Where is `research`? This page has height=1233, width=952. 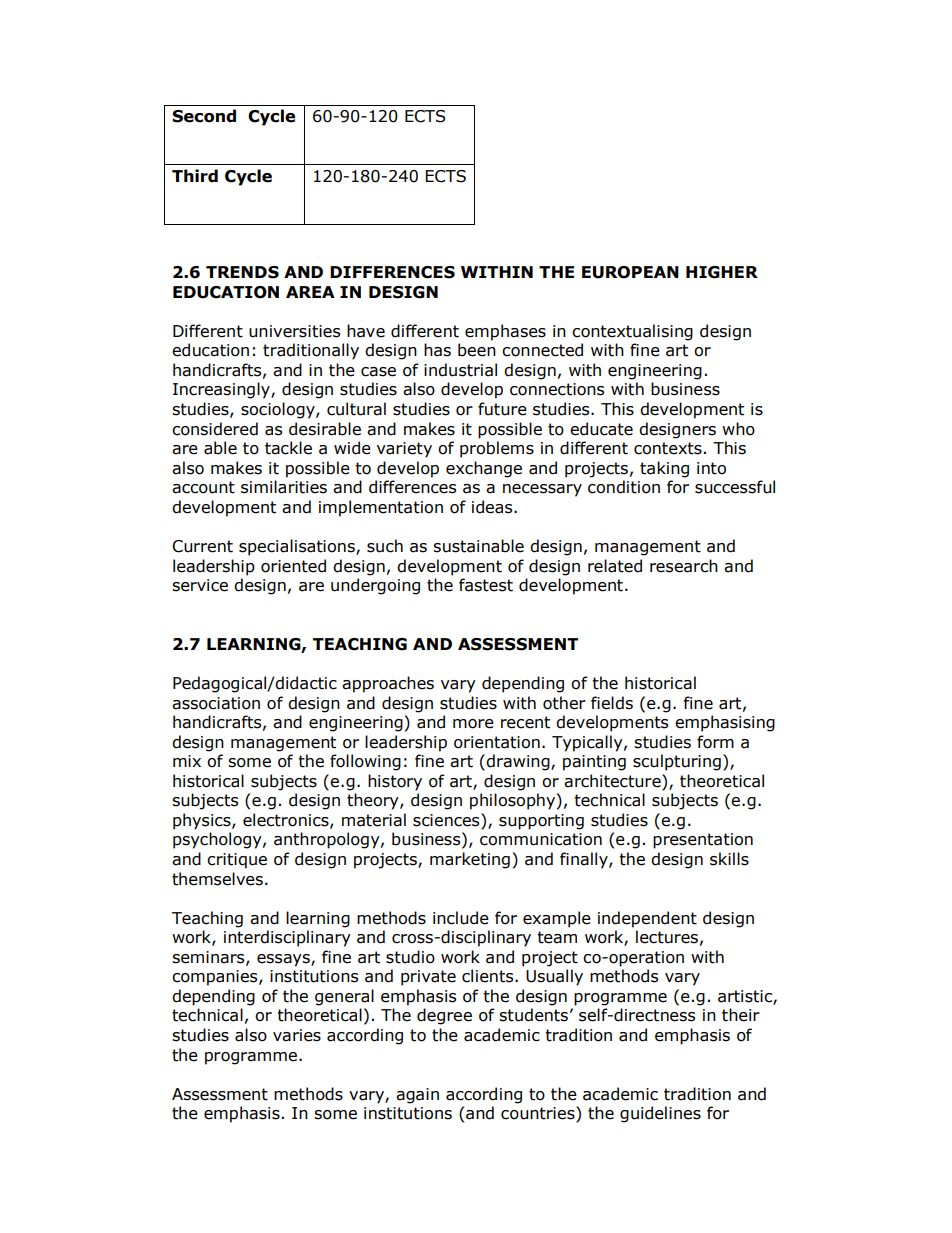 research is located at coordinates (684, 566).
